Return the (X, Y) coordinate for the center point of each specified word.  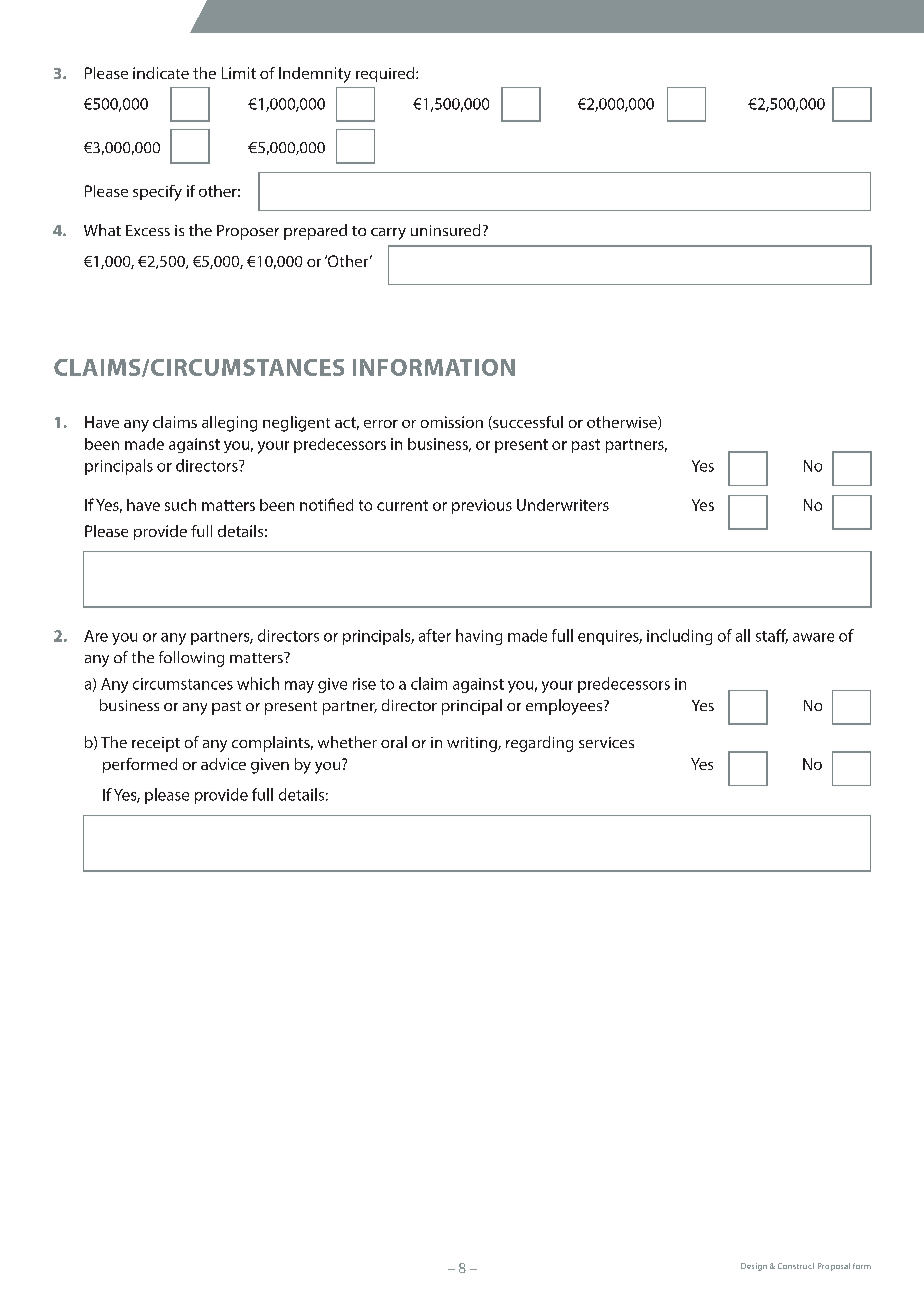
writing (473, 744)
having (479, 637)
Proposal (834, 1267)
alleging (229, 424)
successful (527, 423)
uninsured (445, 230)
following (191, 659)
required (386, 74)
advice (223, 764)
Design (754, 1267)
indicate (161, 73)
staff (772, 636)
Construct (796, 1266)
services (606, 742)
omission (452, 422)
